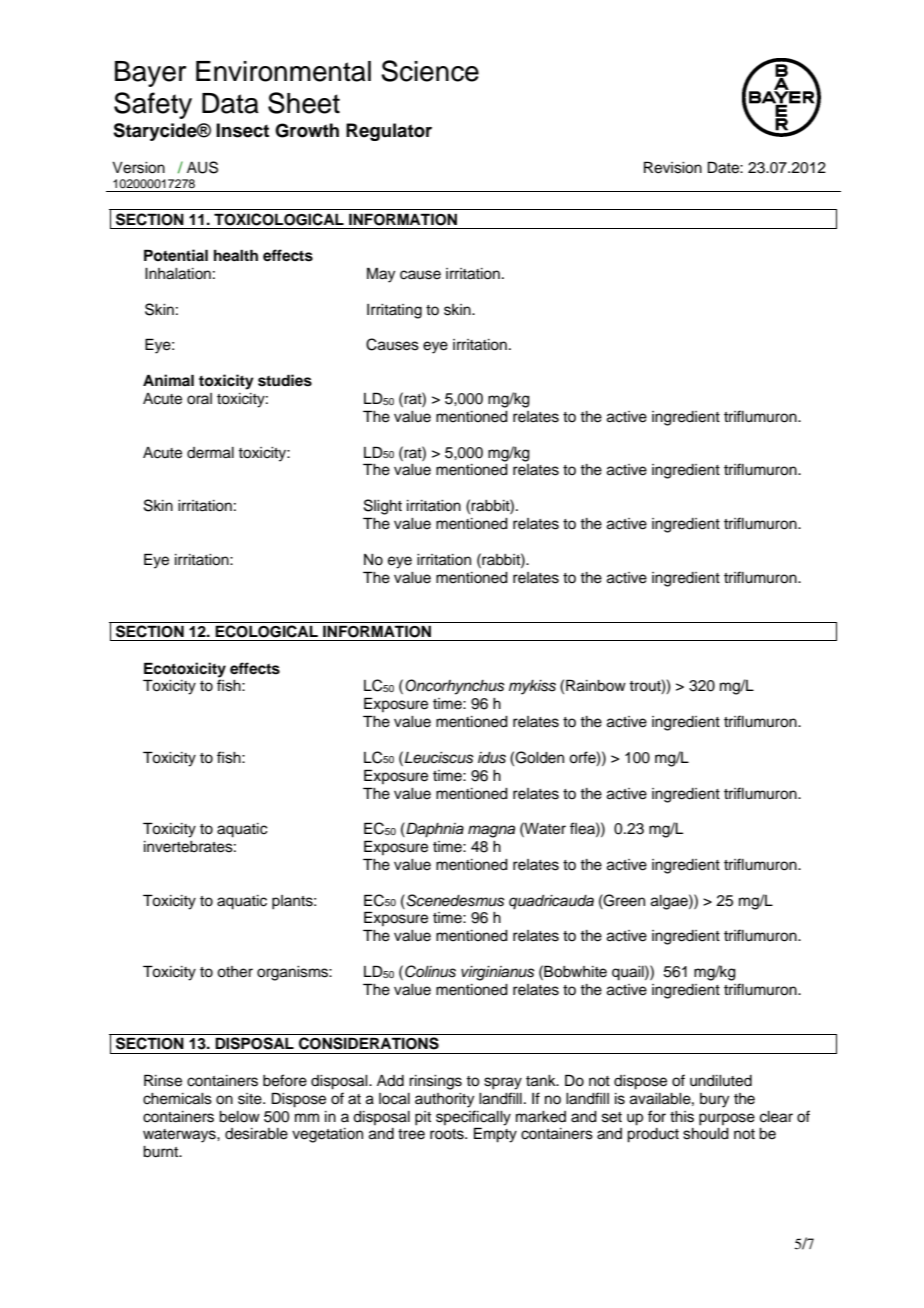  Describe the element at coordinates (239, 1117) in the document. I see `below` at that location.
